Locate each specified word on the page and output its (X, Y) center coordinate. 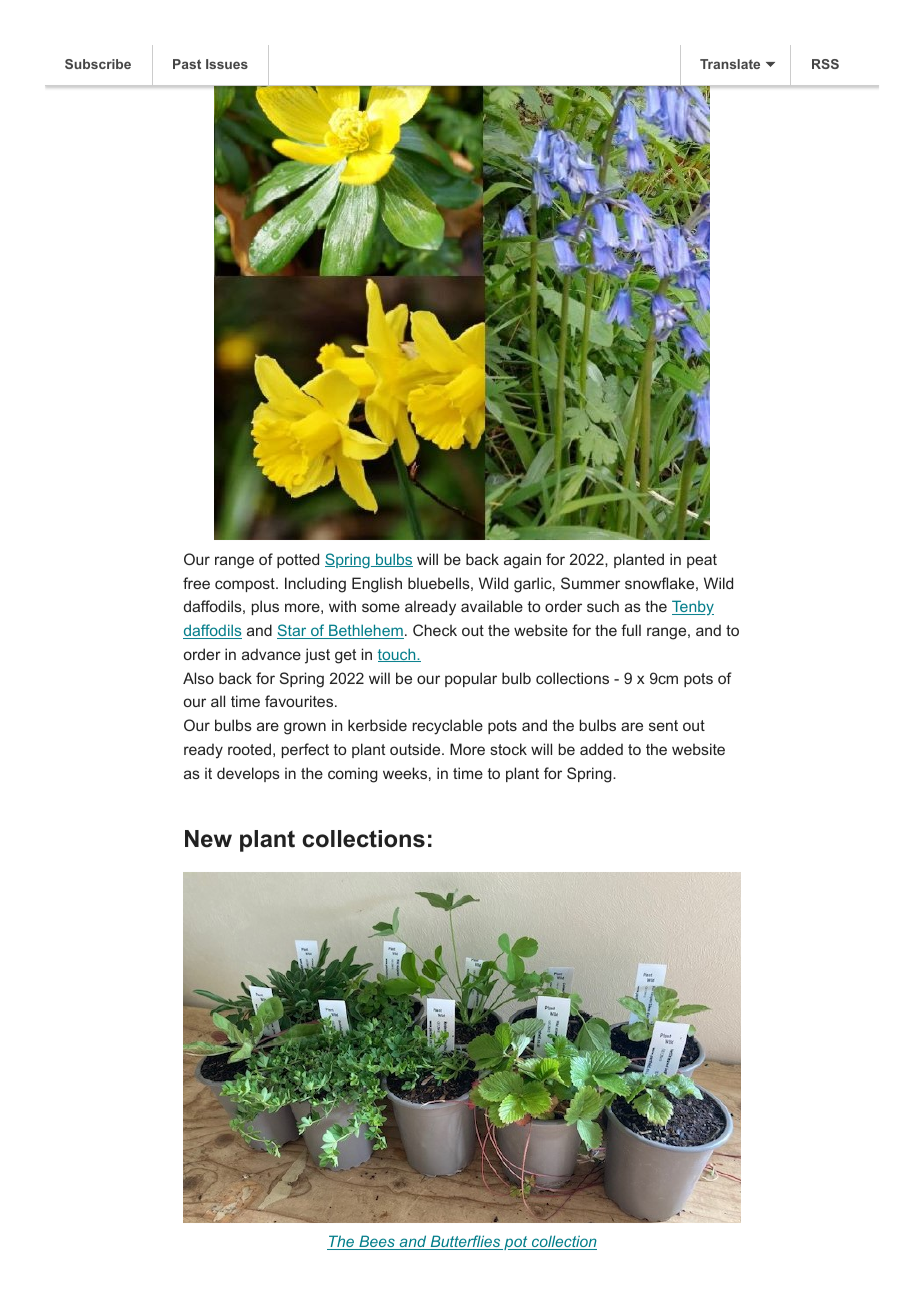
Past (187, 64)
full (631, 630)
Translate (730, 64)
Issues (227, 64)
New (208, 839)
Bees (377, 1242)
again (522, 561)
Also (198, 678)
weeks (405, 773)
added (601, 749)
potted (298, 560)
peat (702, 561)
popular (471, 679)
